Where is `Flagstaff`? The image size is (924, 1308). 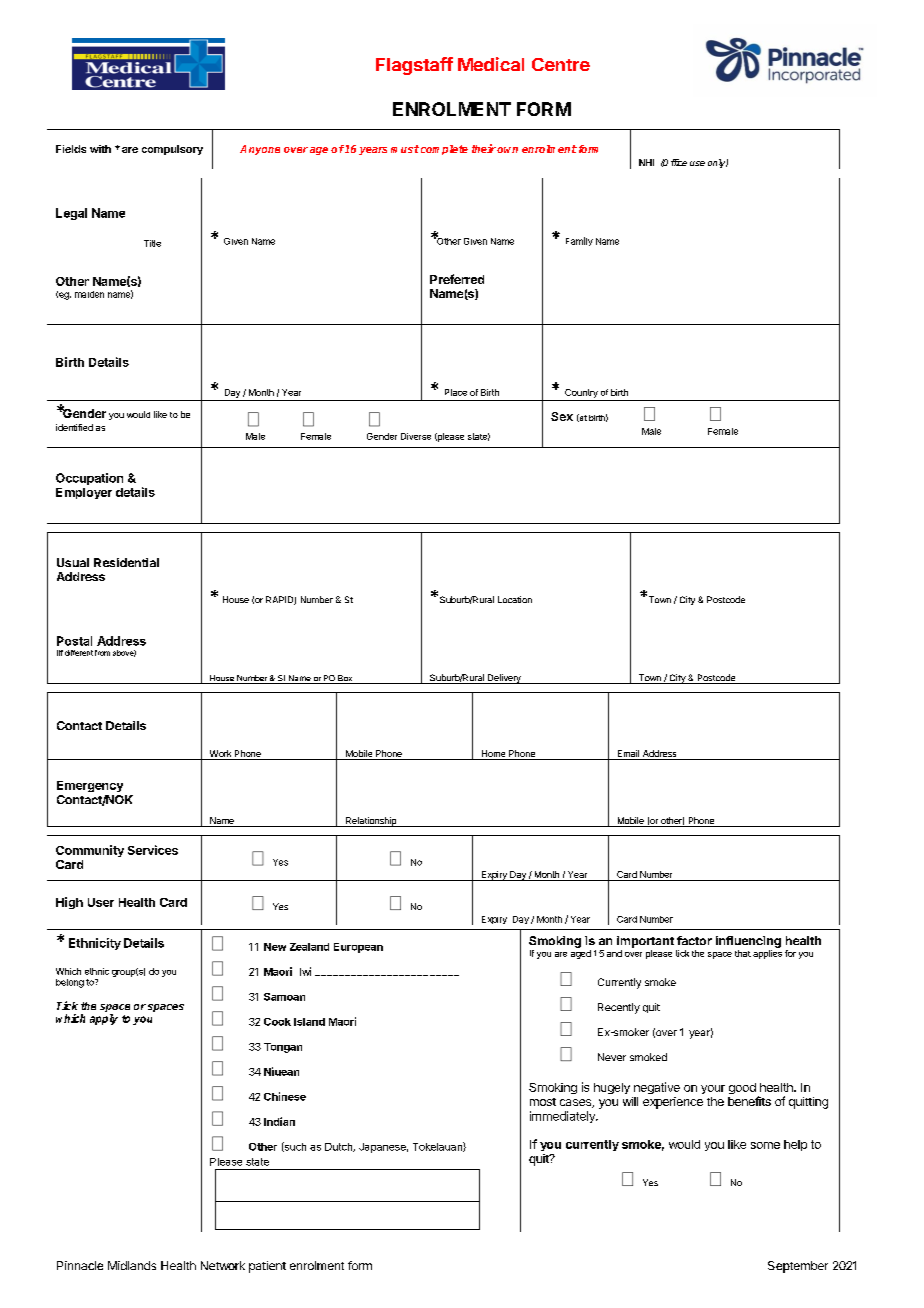
Flagstaff is located at coordinates (414, 66).
